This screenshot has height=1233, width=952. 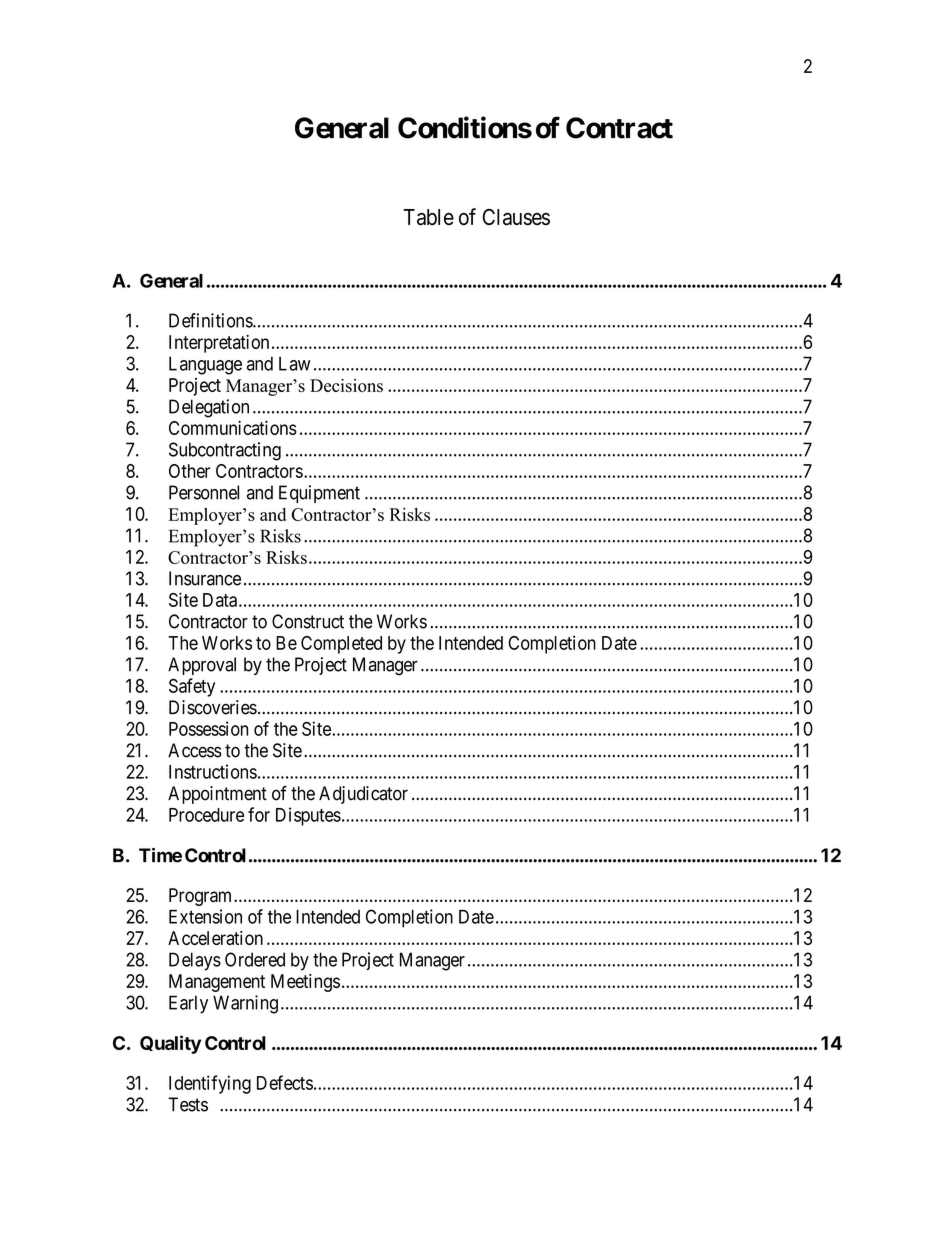 What do you see at coordinates (308, 621) in the screenshot?
I see `Construct` at bounding box center [308, 621].
